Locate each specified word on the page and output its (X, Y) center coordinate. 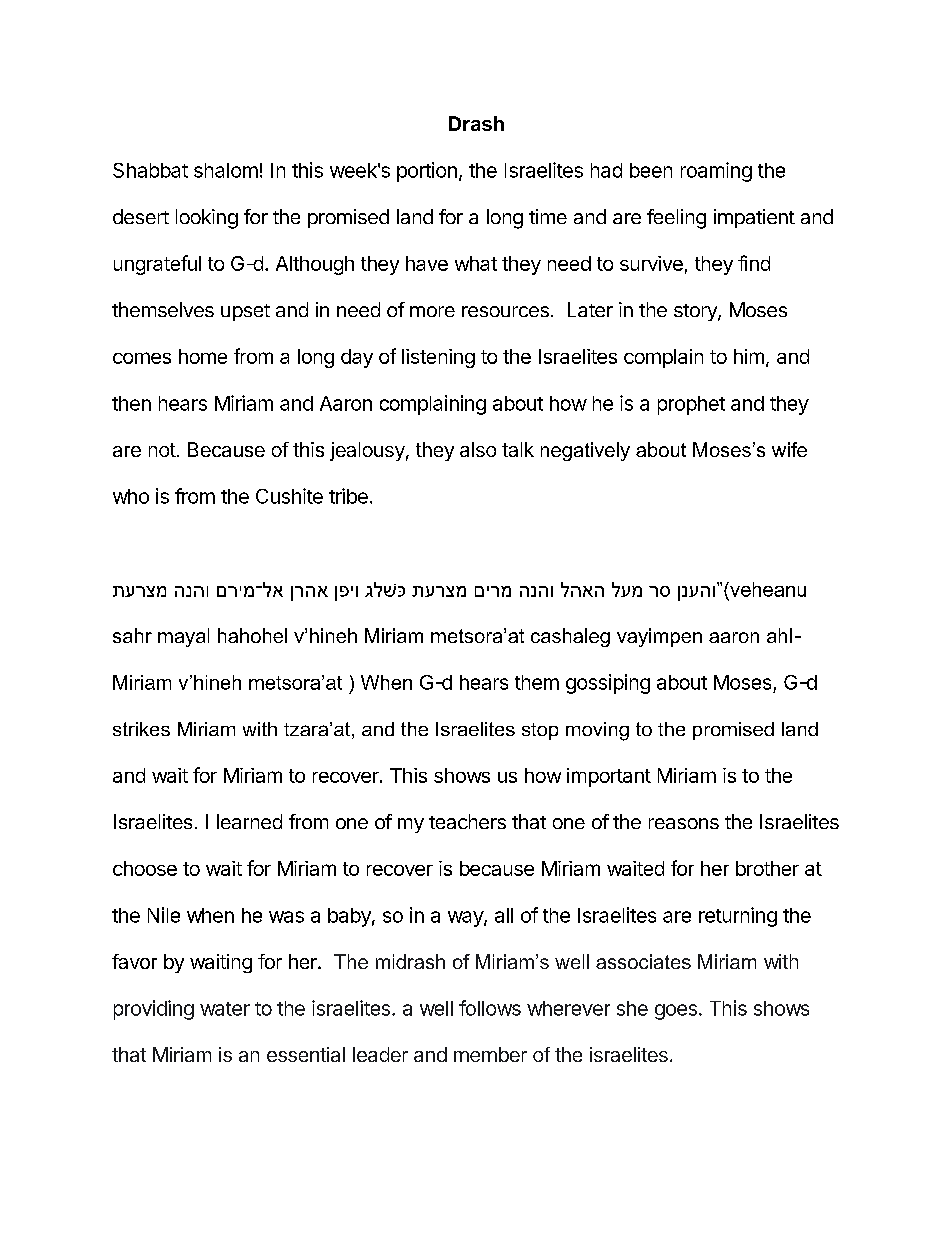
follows (490, 1008)
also (478, 449)
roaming (716, 172)
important (609, 777)
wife (789, 449)
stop (540, 731)
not (162, 450)
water (225, 1009)
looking (207, 219)
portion (427, 172)
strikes (141, 729)
